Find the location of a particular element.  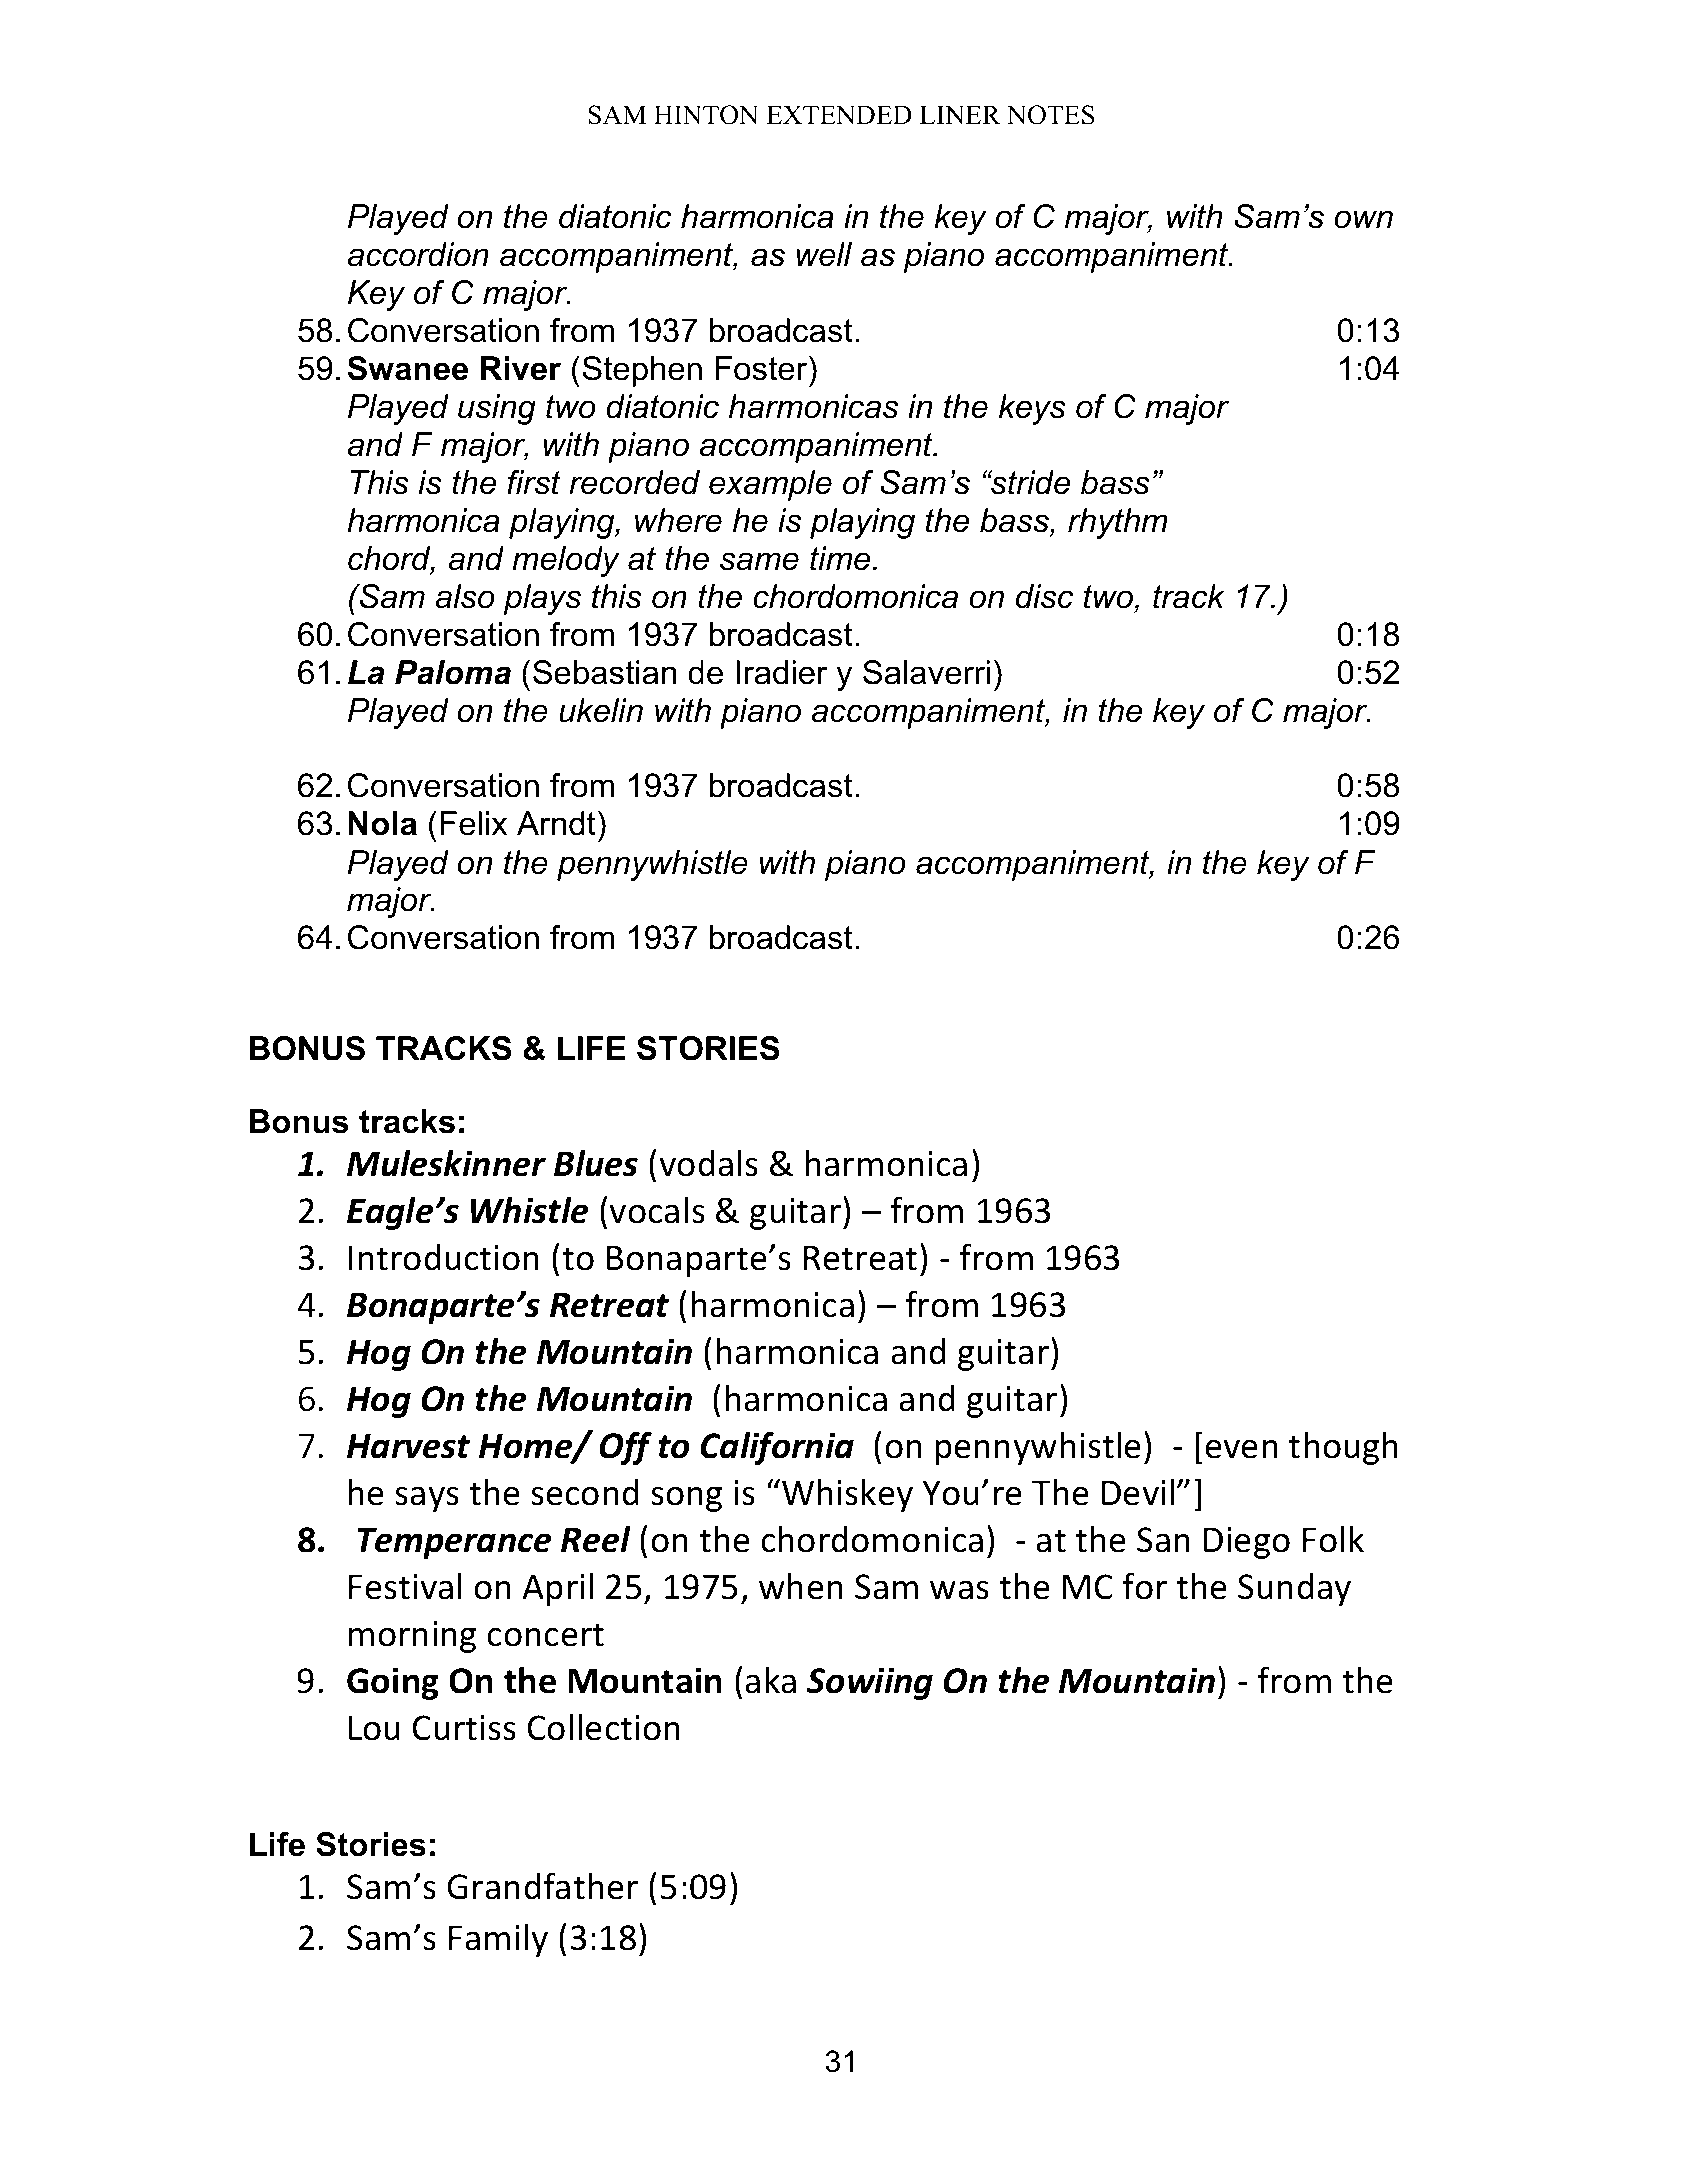

even is located at coordinates (1241, 1449).
